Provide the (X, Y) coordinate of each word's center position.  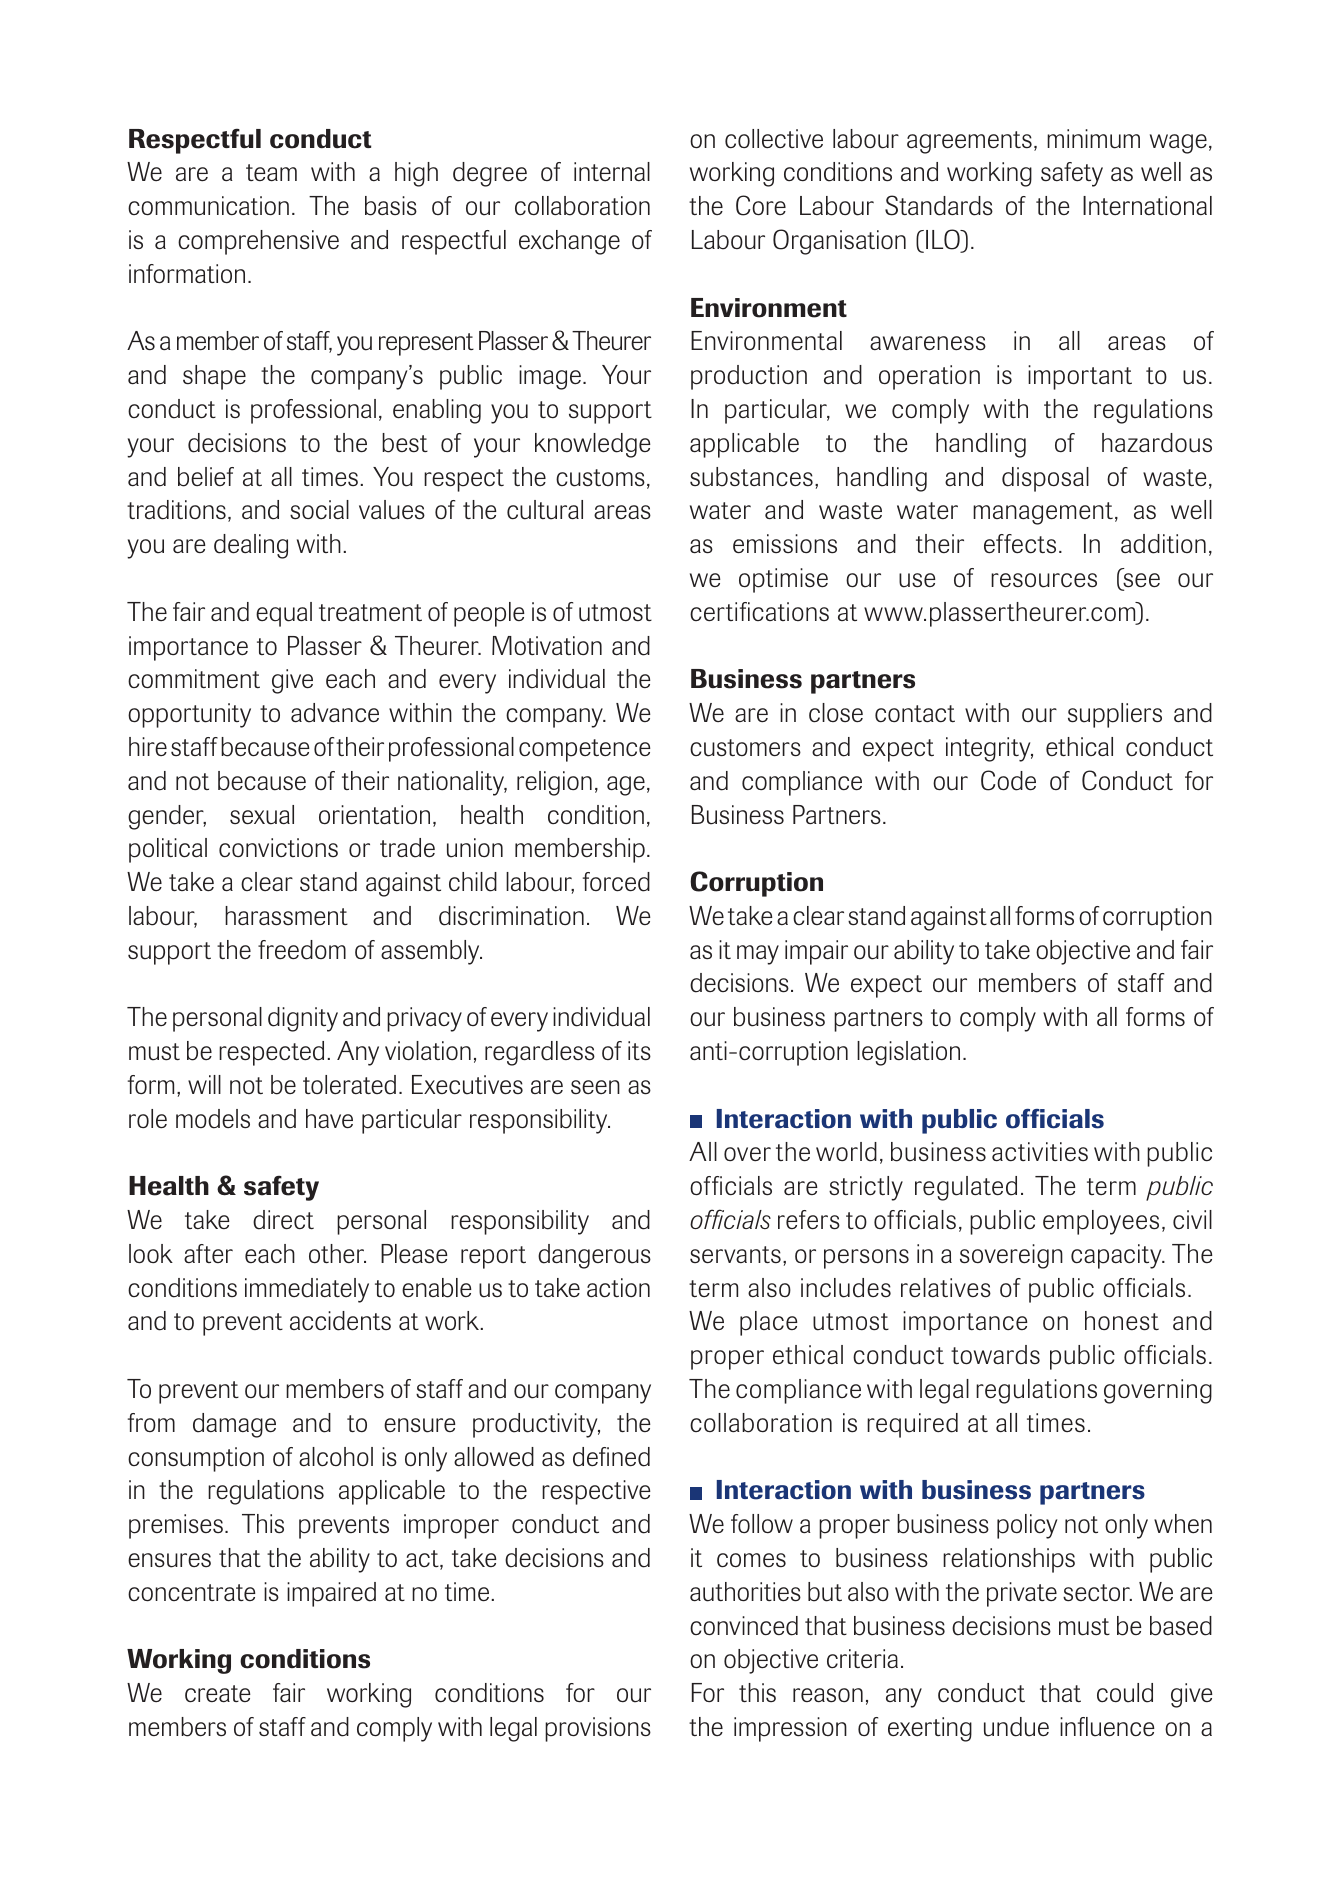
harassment (286, 916)
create (218, 1694)
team (271, 172)
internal (612, 171)
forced (616, 882)
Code (1008, 780)
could (1125, 1693)
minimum (1093, 139)
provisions (598, 1729)
